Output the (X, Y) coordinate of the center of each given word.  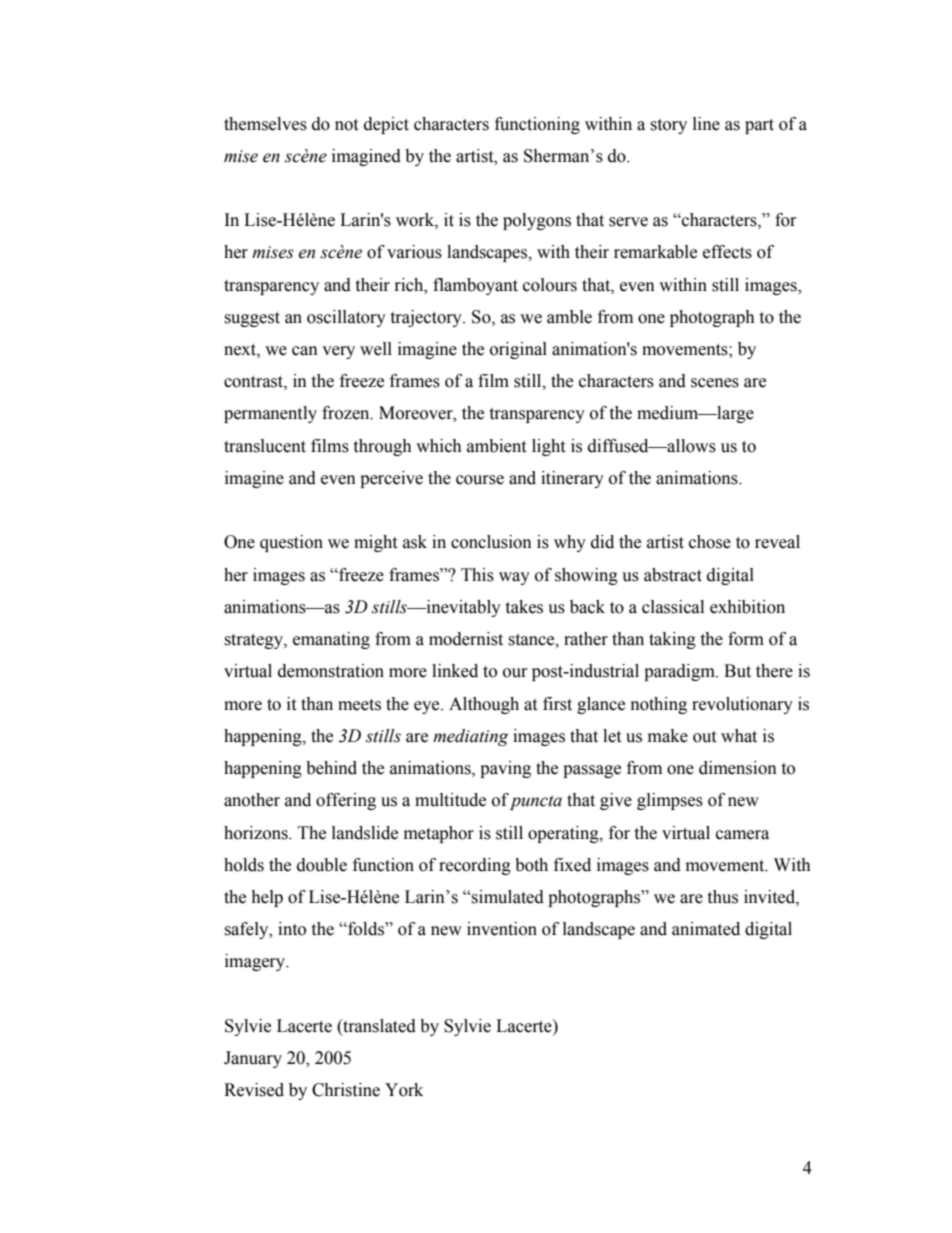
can (305, 351)
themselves (265, 124)
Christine (346, 1090)
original (518, 350)
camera (742, 835)
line (706, 124)
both (531, 865)
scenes (715, 383)
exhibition (747, 607)
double (322, 865)
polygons (537, 221)
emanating (331, 640)
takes (524, 607)
